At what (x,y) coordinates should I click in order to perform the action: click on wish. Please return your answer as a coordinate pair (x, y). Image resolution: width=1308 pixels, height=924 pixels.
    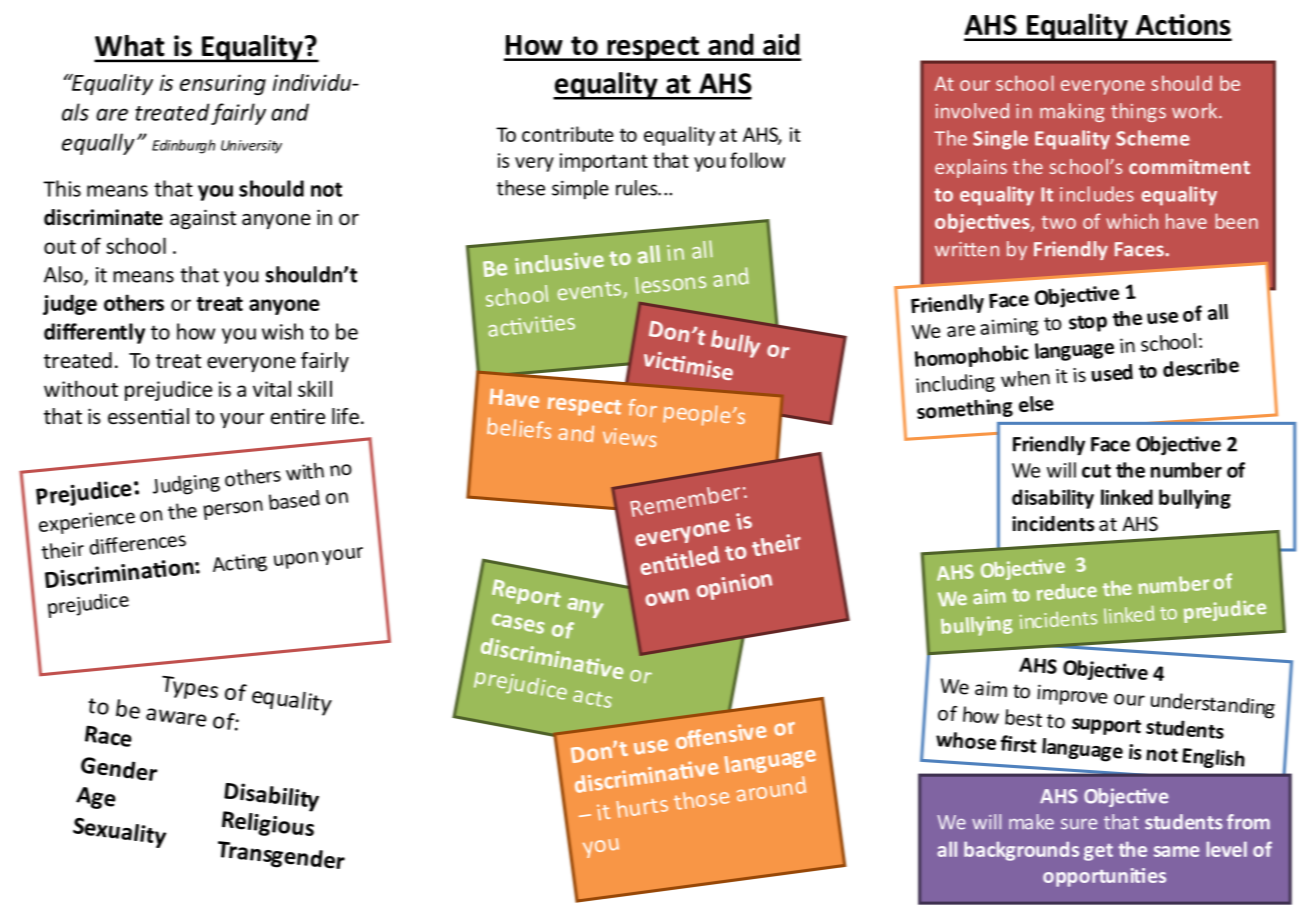
    Looking at the image, I should click on (282, 331).
